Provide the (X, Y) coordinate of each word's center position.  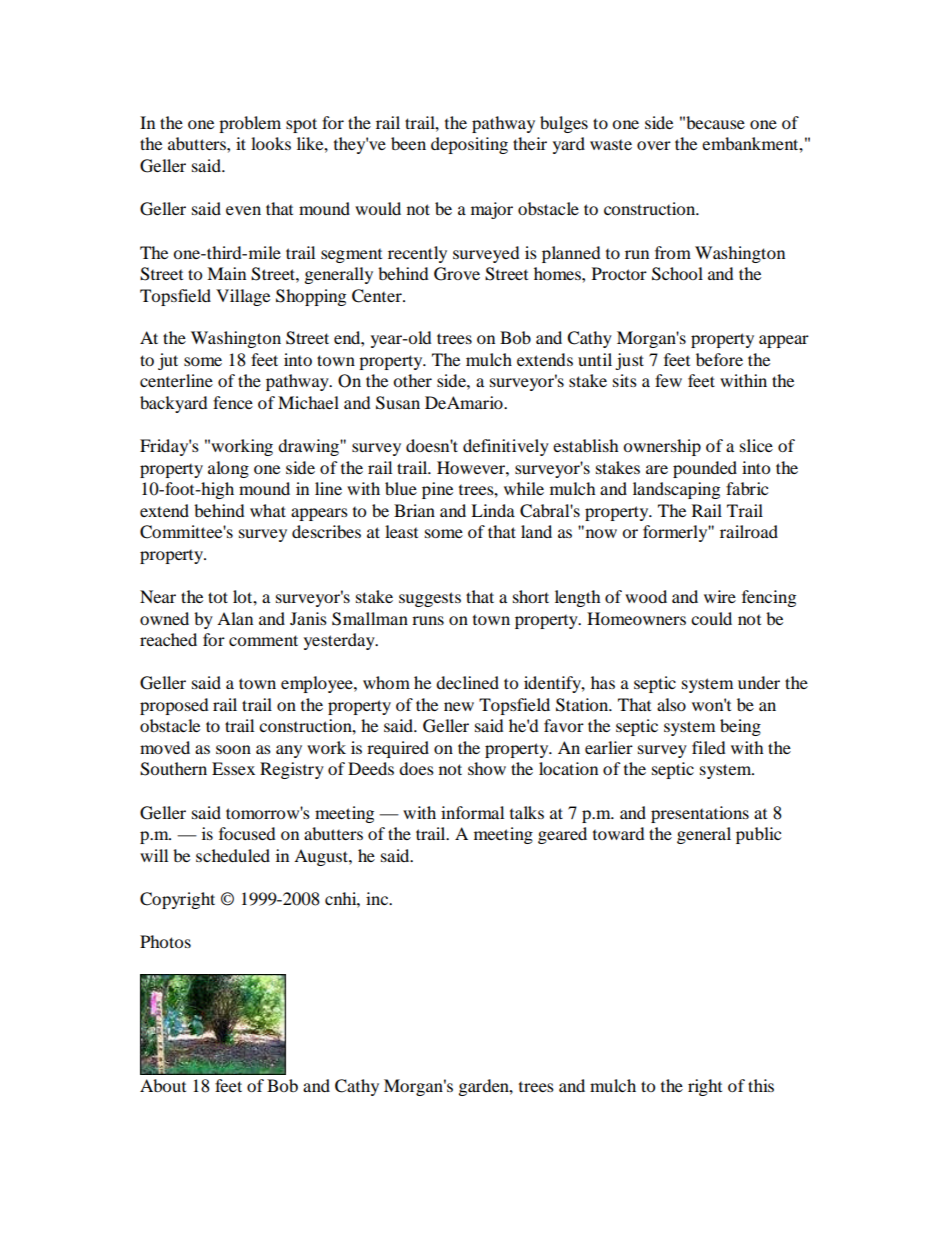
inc (378, 898)
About (163, 1085)
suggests (430, 599)
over (654, 145)
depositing (469, 145)
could (711, 618)
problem (250, 124)
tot (218, 597)
